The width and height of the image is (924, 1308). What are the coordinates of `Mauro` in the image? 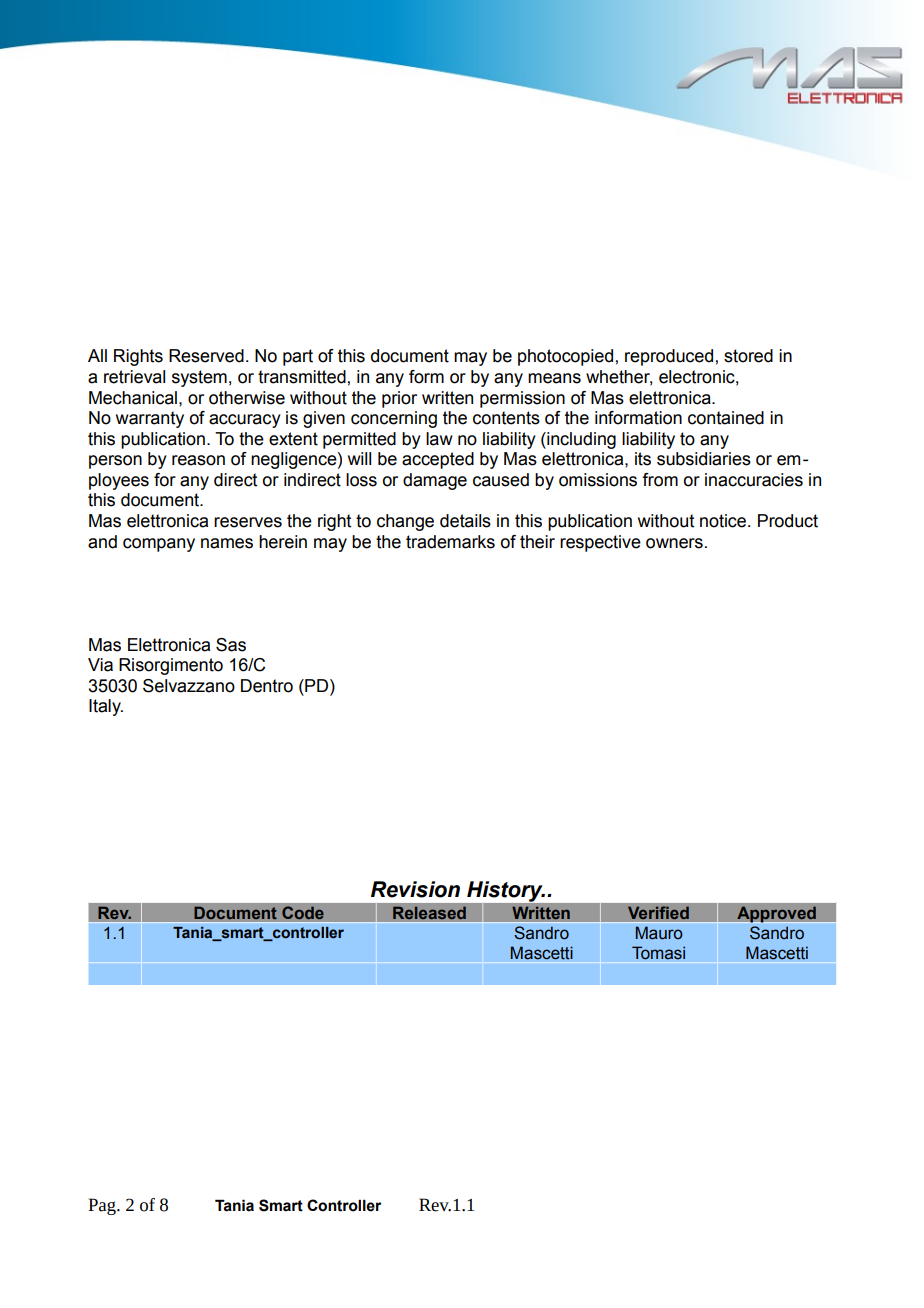 It's located at (659, 933).
